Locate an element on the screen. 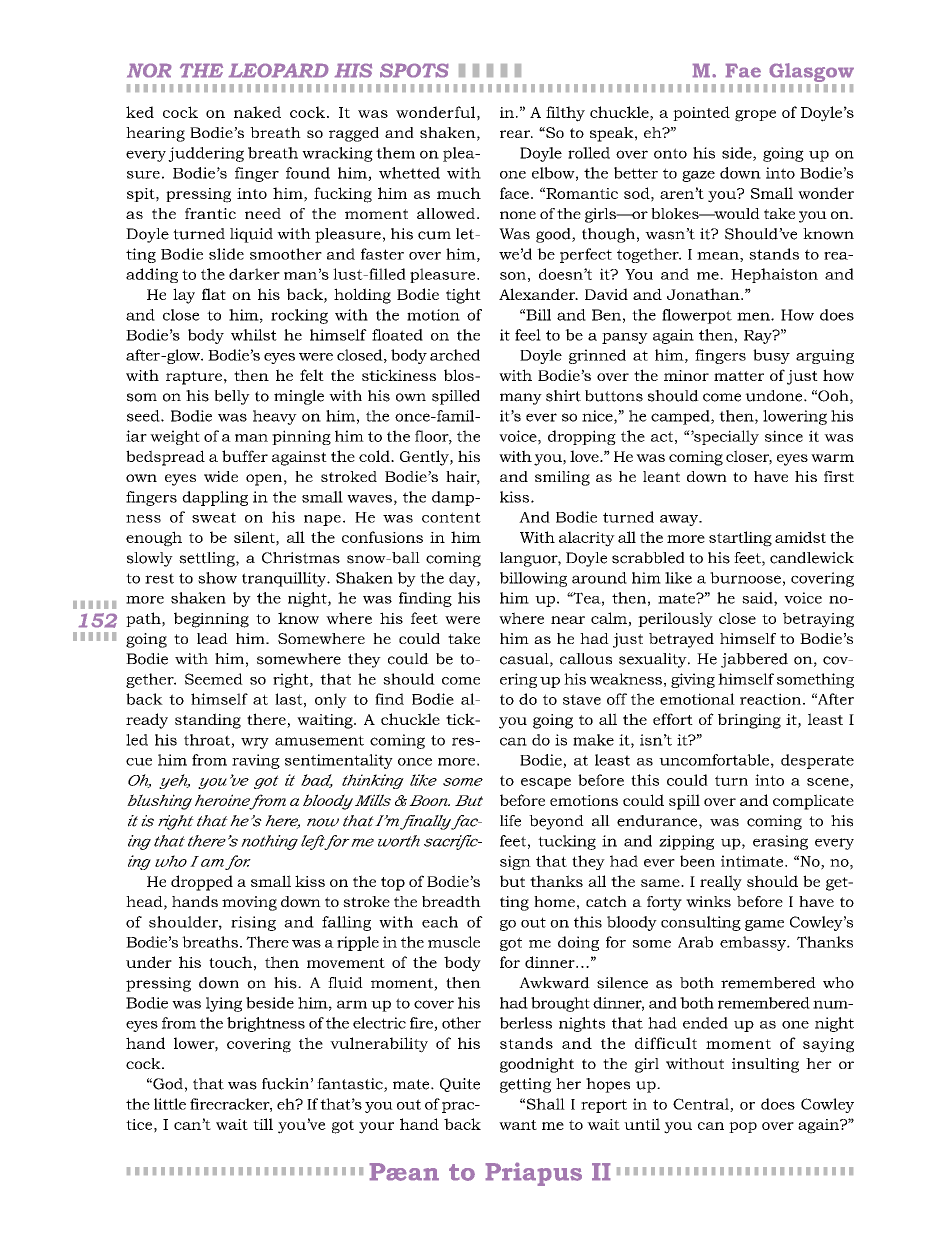  said is located at coordinates (758, 599).
